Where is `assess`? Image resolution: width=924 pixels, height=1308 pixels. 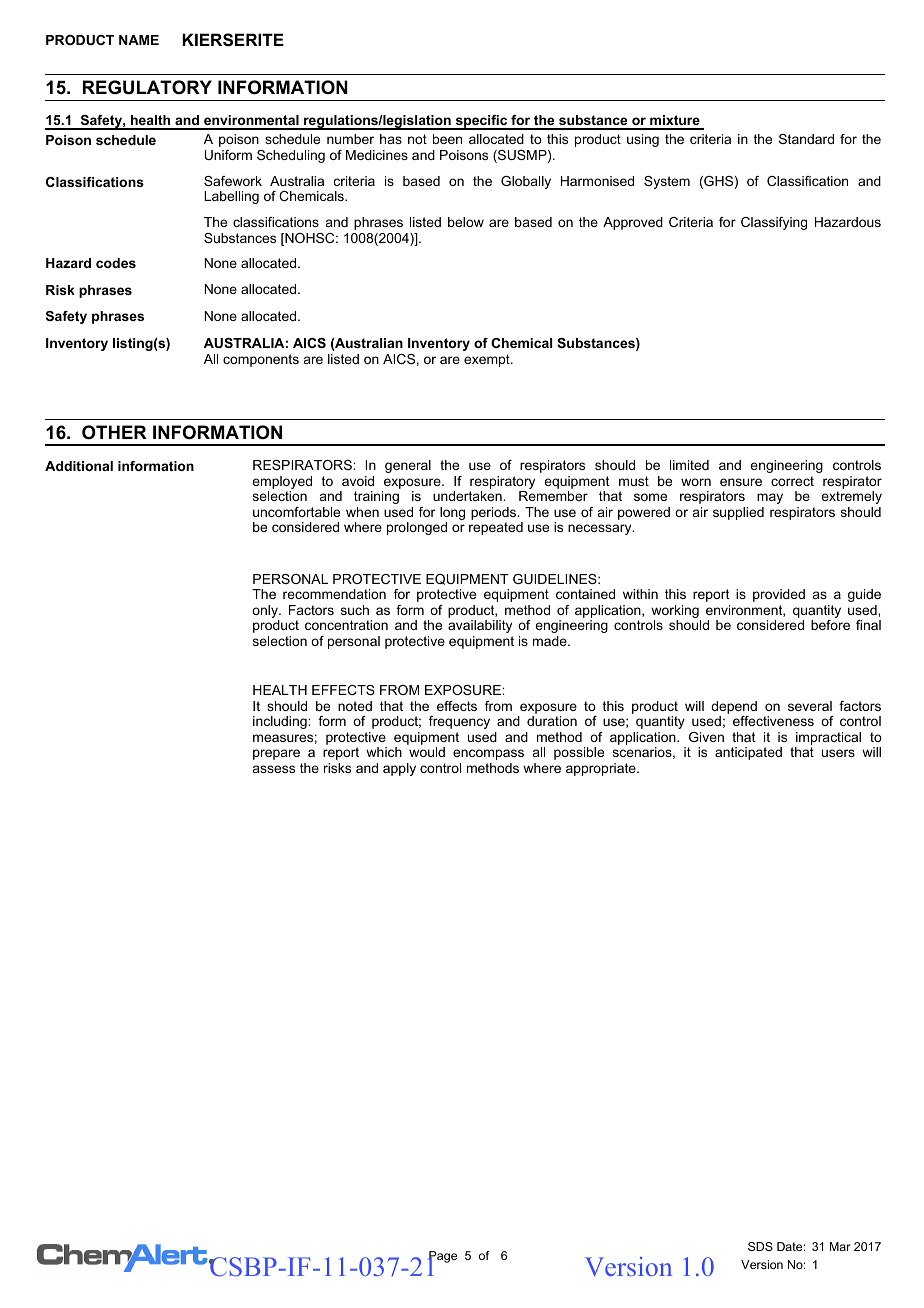
assess is located at coordinates (274, 769).
